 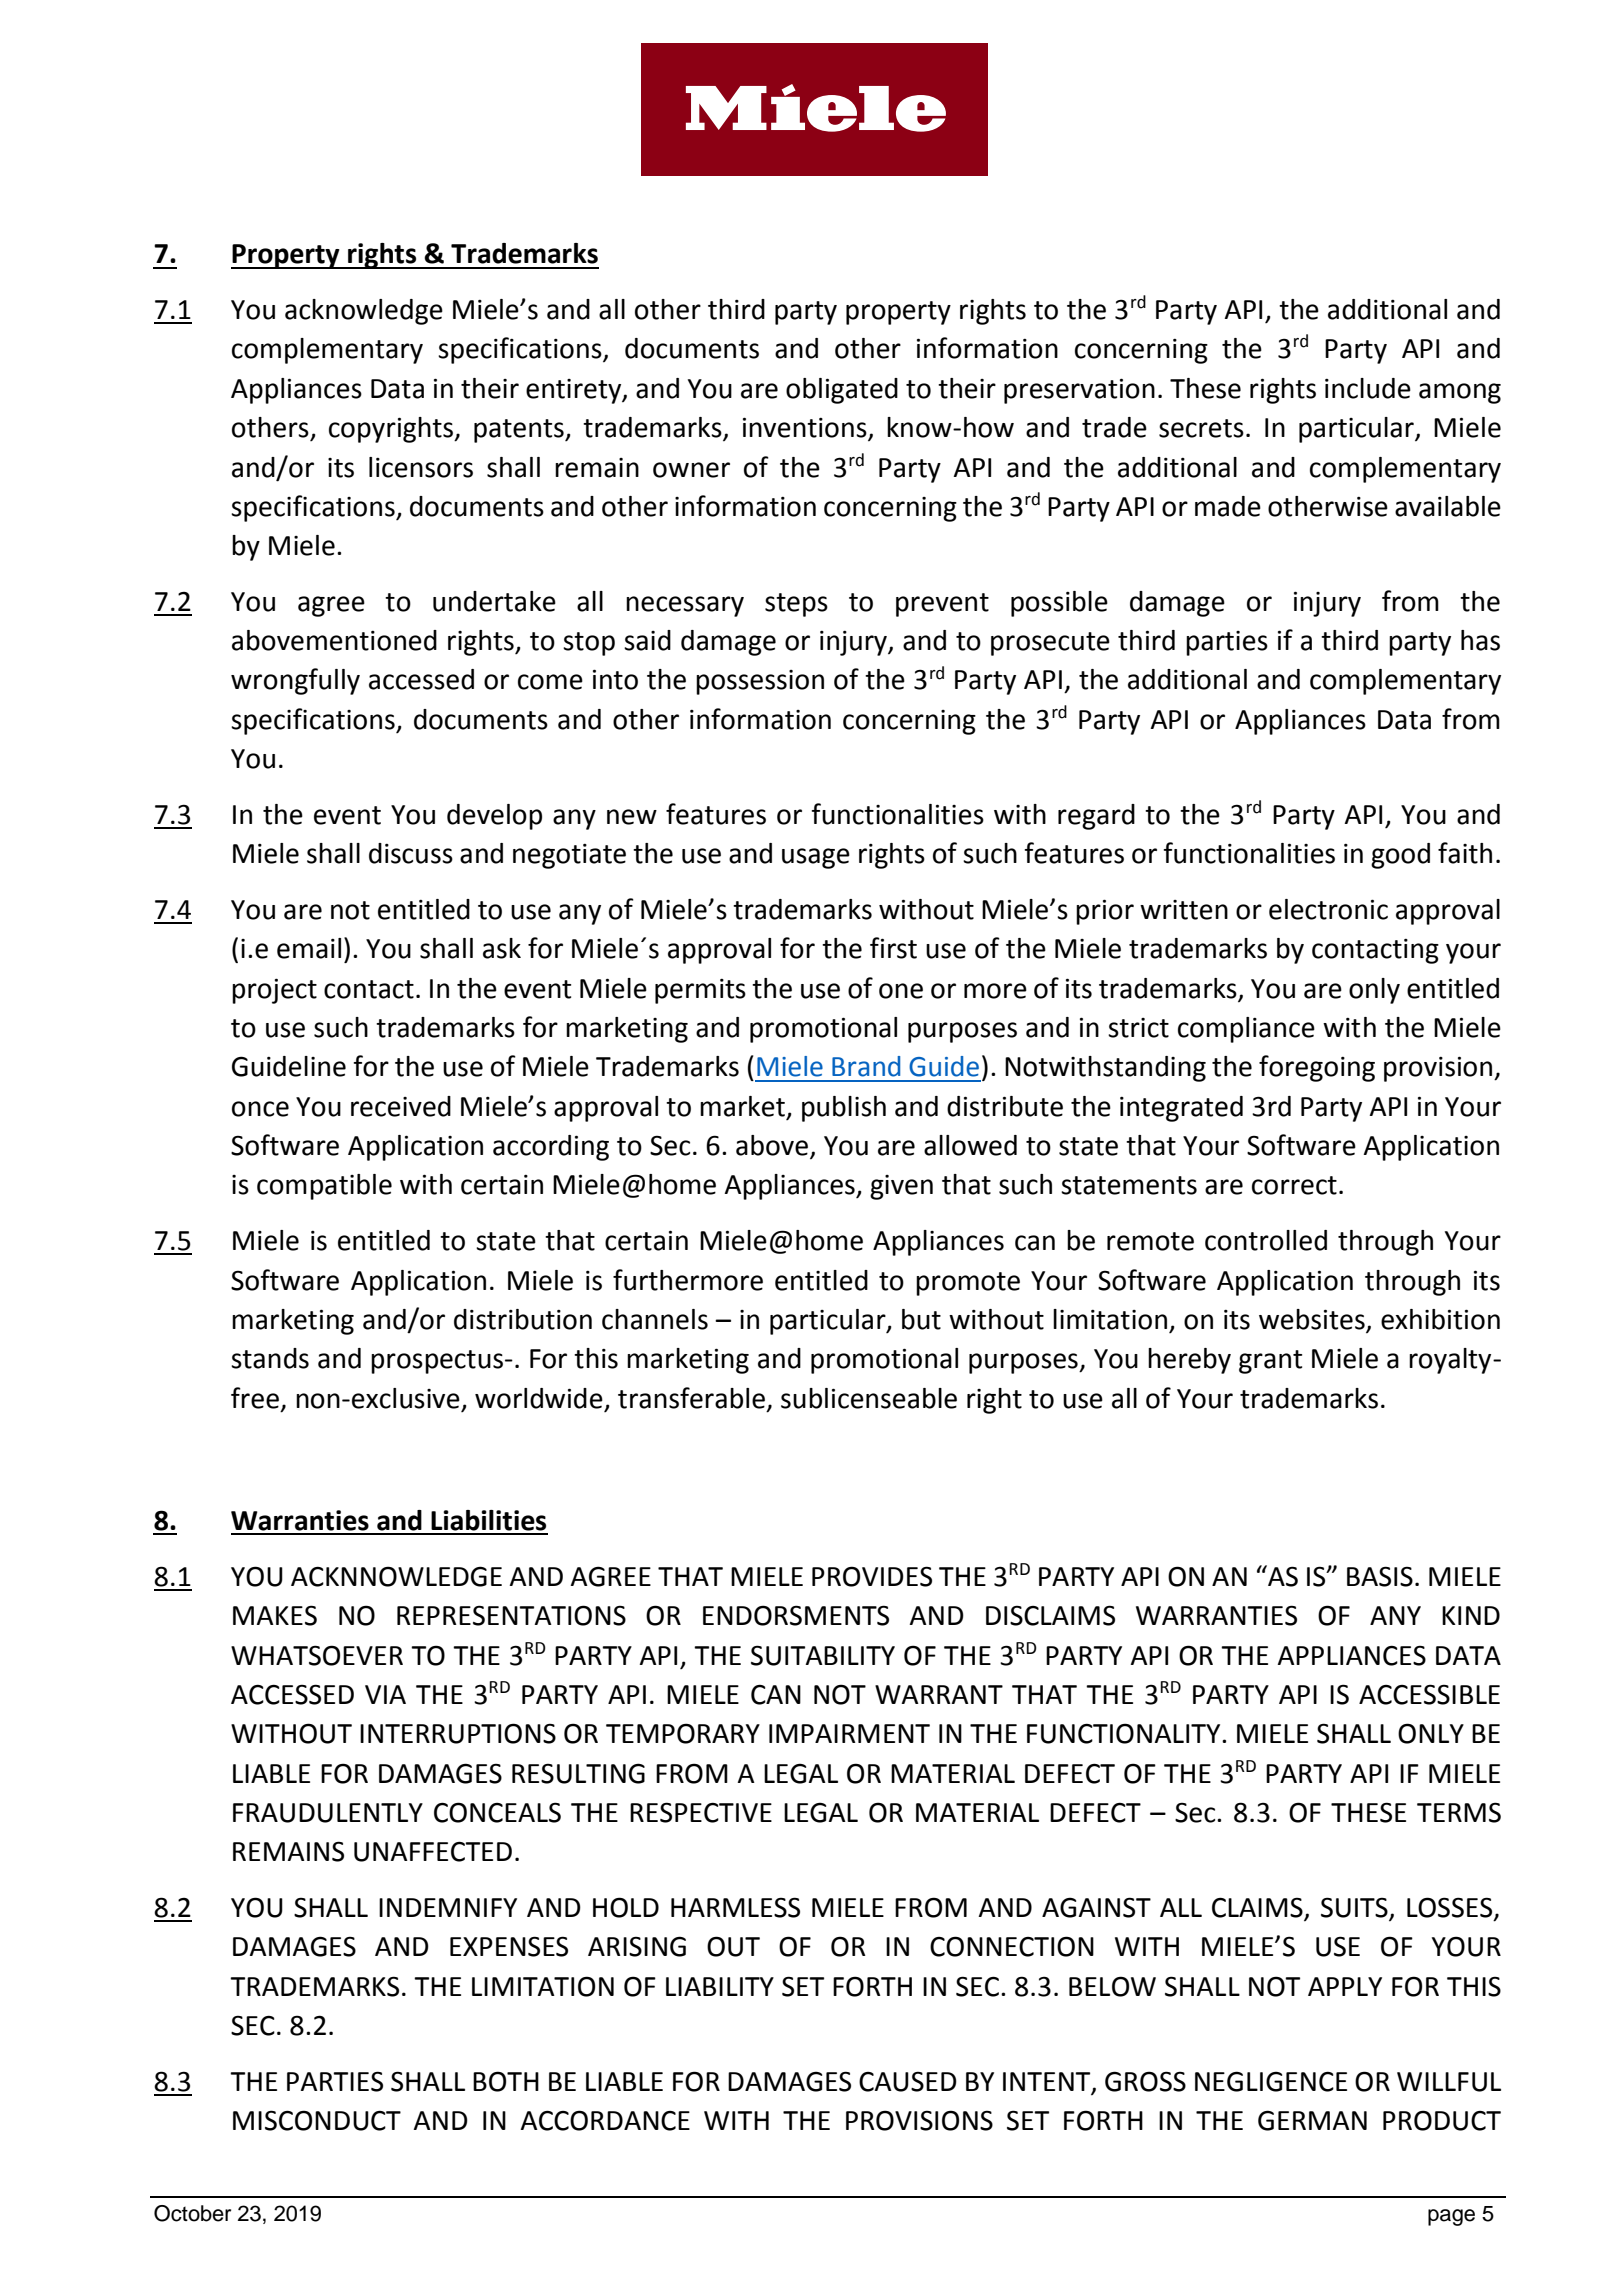 I want to click on MAKES, so click(x=275, y=1615).
